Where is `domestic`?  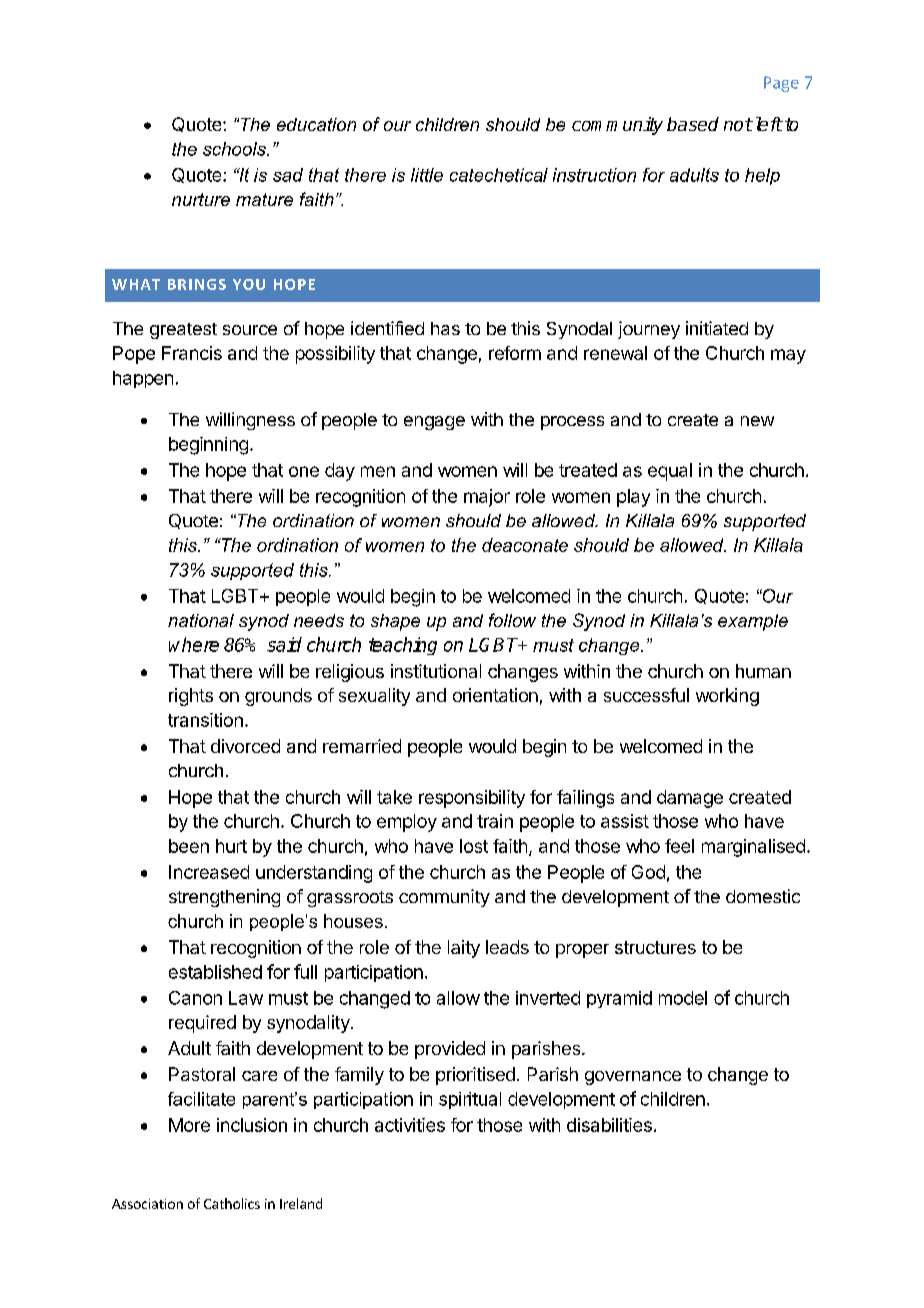
domestic is located at coordinates (763, 896).
